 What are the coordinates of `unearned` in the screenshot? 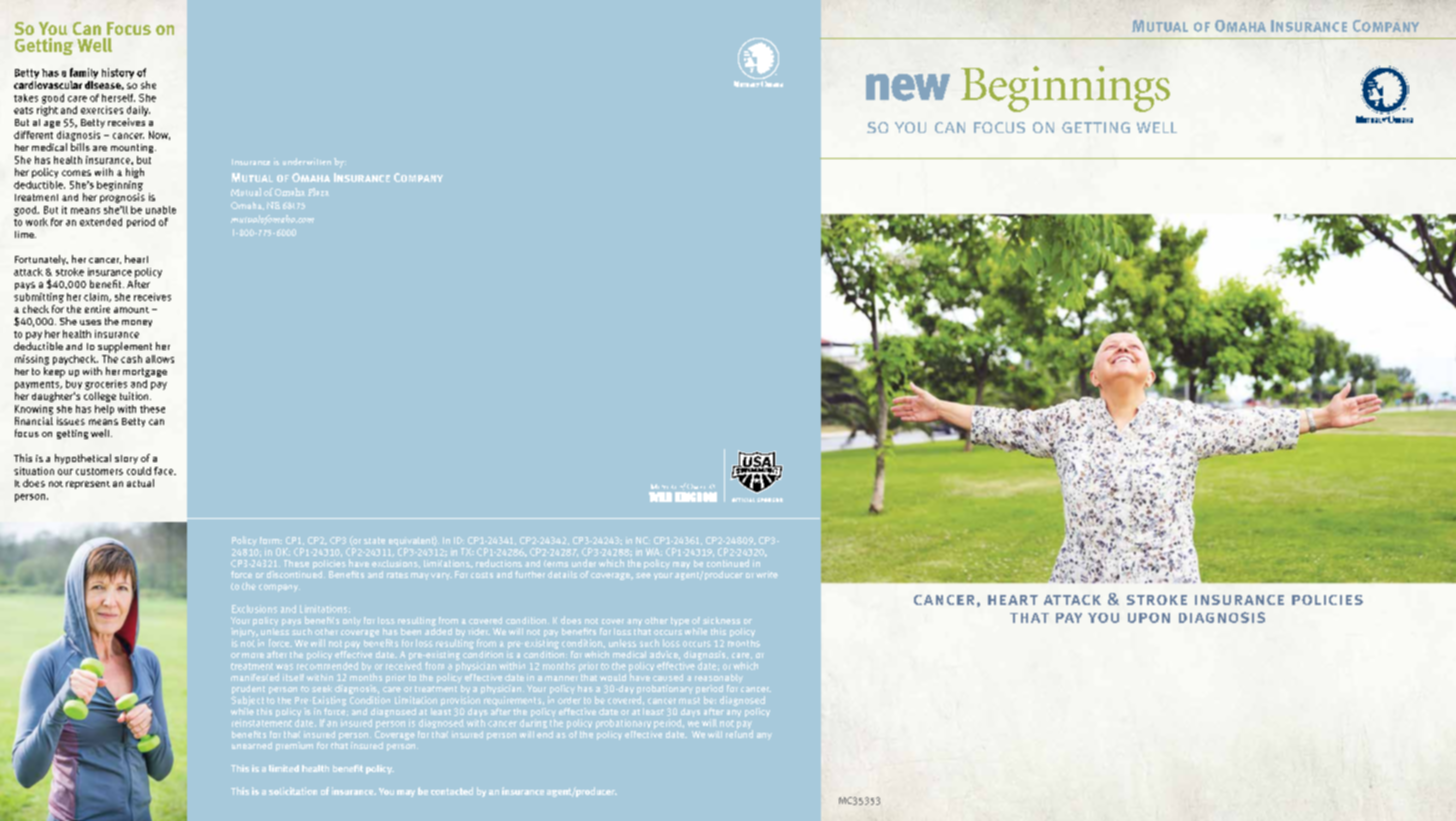 It's located at (252, 745).
